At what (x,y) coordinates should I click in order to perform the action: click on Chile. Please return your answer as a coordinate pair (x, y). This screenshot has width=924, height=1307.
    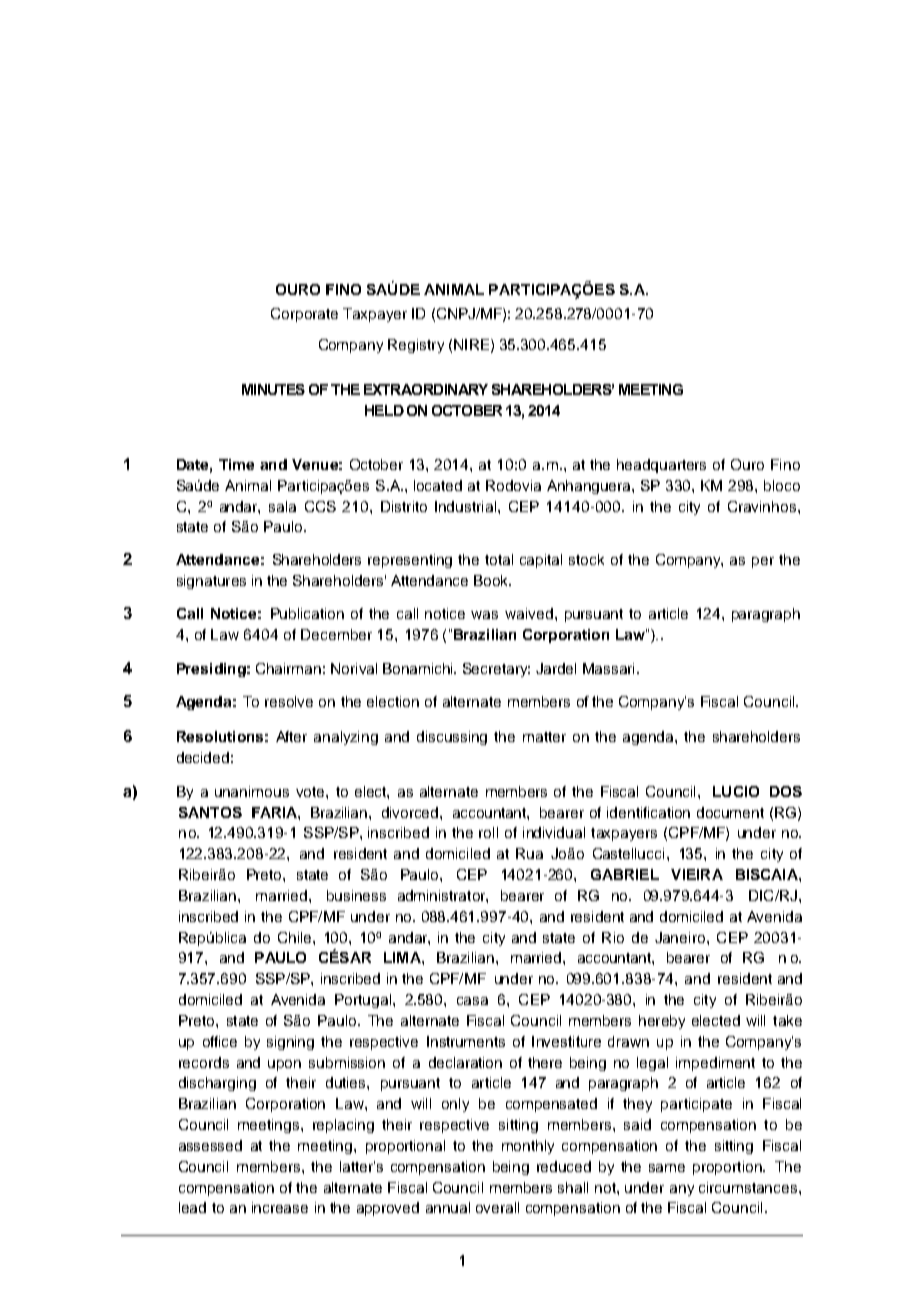
    Looking at the image, I should click on (296, 937).
